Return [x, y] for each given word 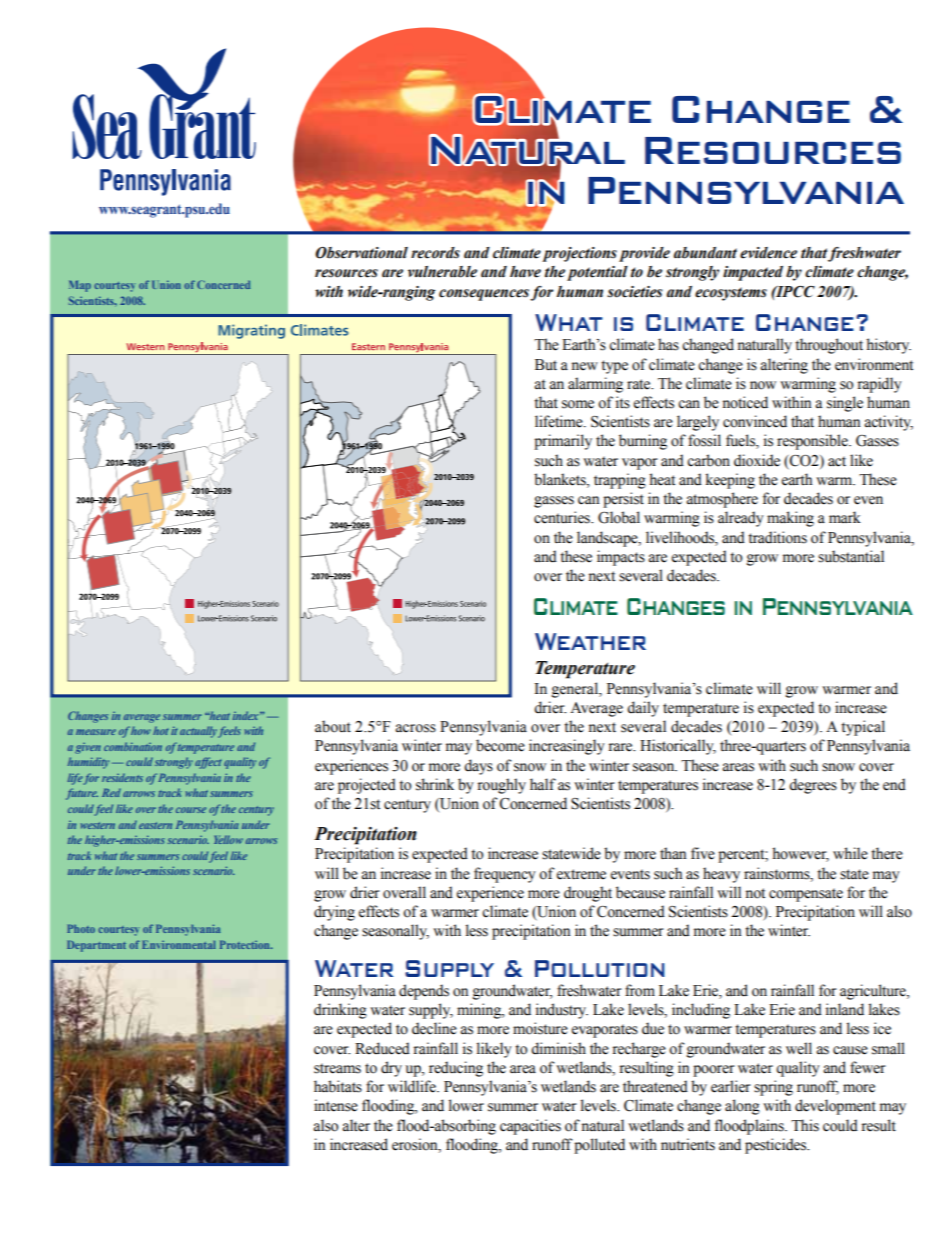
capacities [530, 1127]
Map [80, 286]
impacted [753, 273]
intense [336, 1105]
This [805, 1125]
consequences [485, 295]
